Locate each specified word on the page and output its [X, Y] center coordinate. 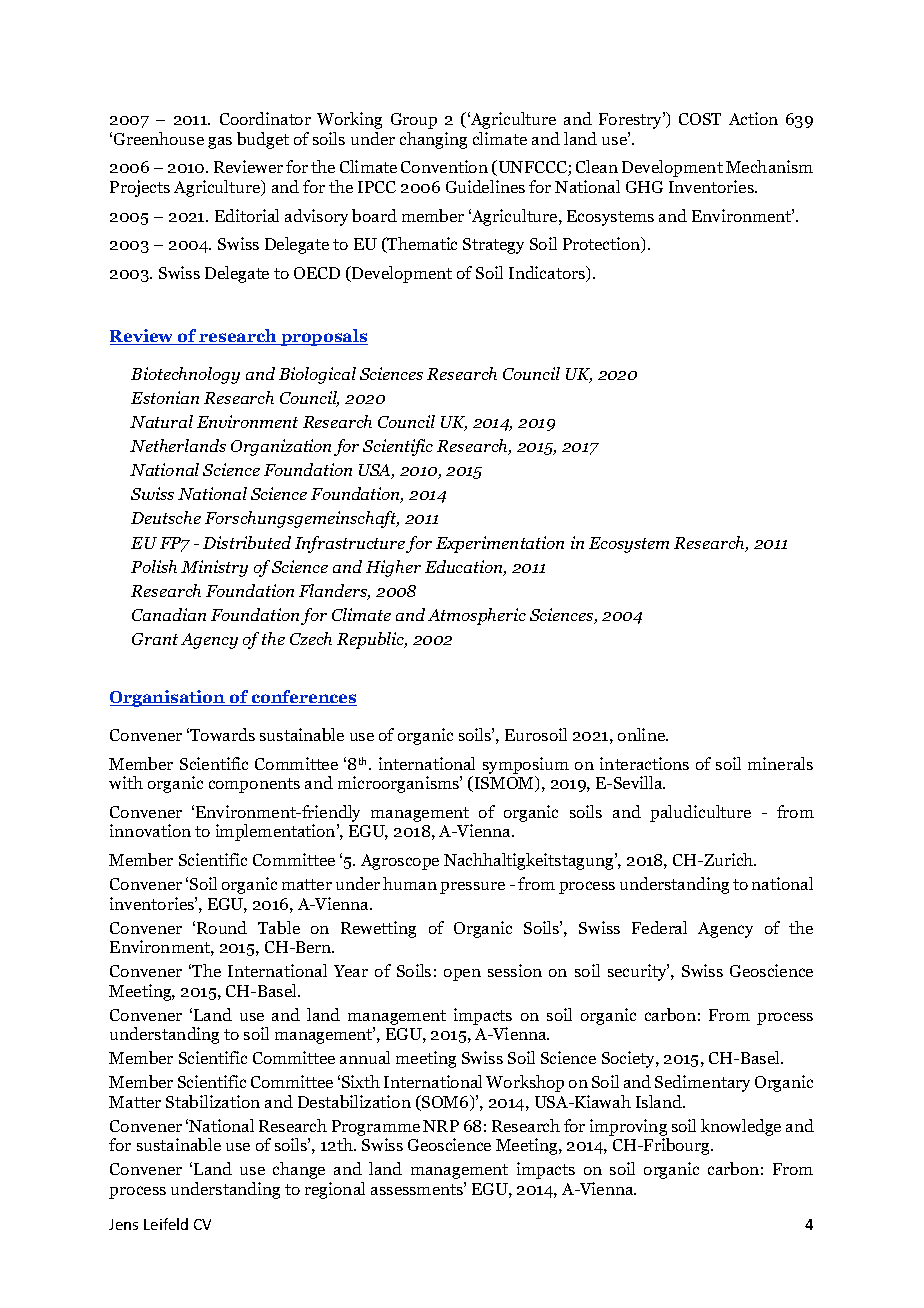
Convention [444, 166]
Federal [659, 927]
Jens [123, 1224]
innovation [150, 830]
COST [700, 119]
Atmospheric [477, 616]
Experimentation [500, 544]
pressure [472, 888]
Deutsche [166, 517]
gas [220, 143]
